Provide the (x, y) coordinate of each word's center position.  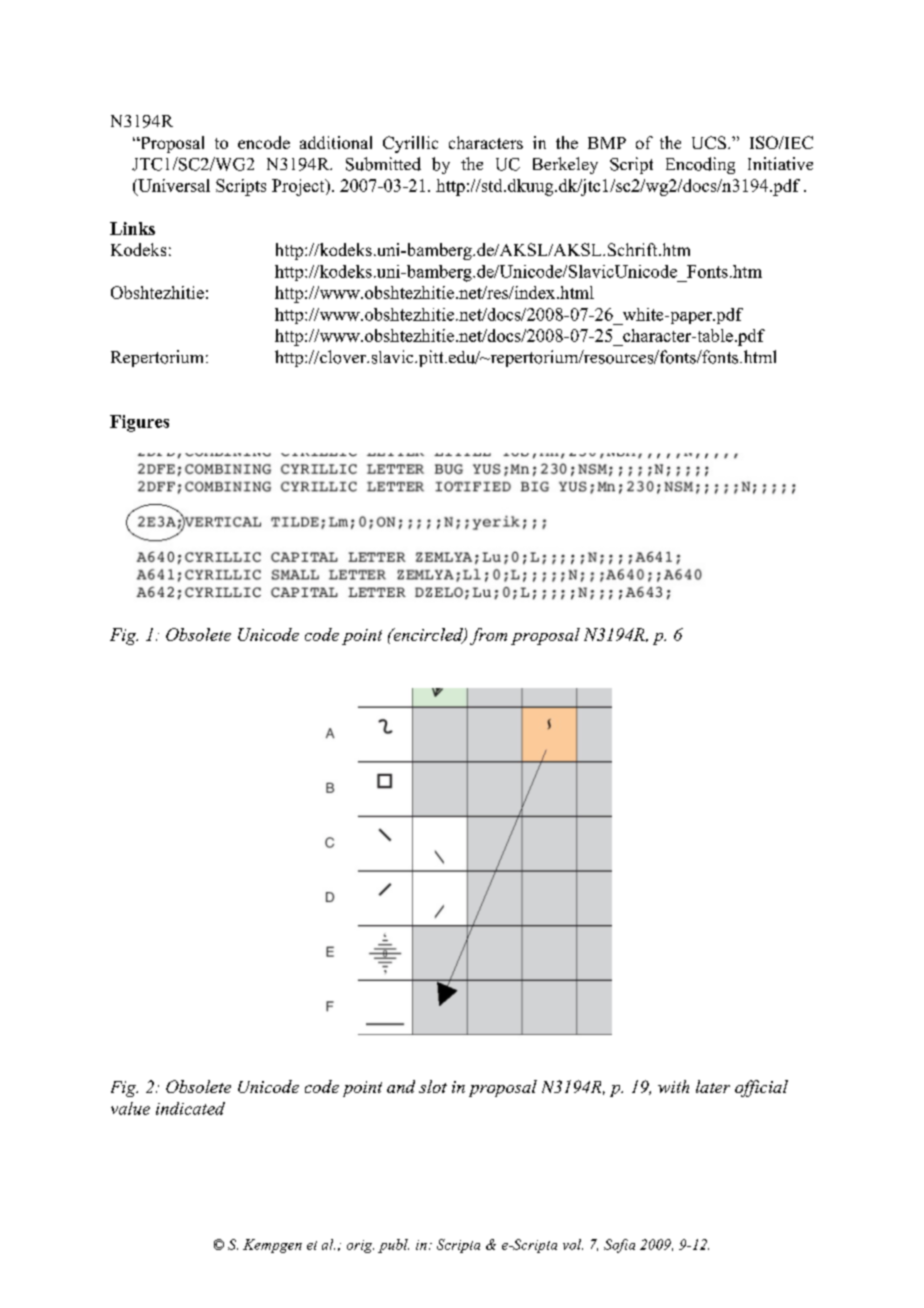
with (673, 1086)
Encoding (700, 165)
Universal (173, 187)
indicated (190, 1108)
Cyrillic (410, 144)
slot (433, 1086)
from (488, 636)
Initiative (780, 163)
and (401, 1086)
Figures (139, 423)
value (130, 1108)
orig (360, 1246)
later (713, 1086)
